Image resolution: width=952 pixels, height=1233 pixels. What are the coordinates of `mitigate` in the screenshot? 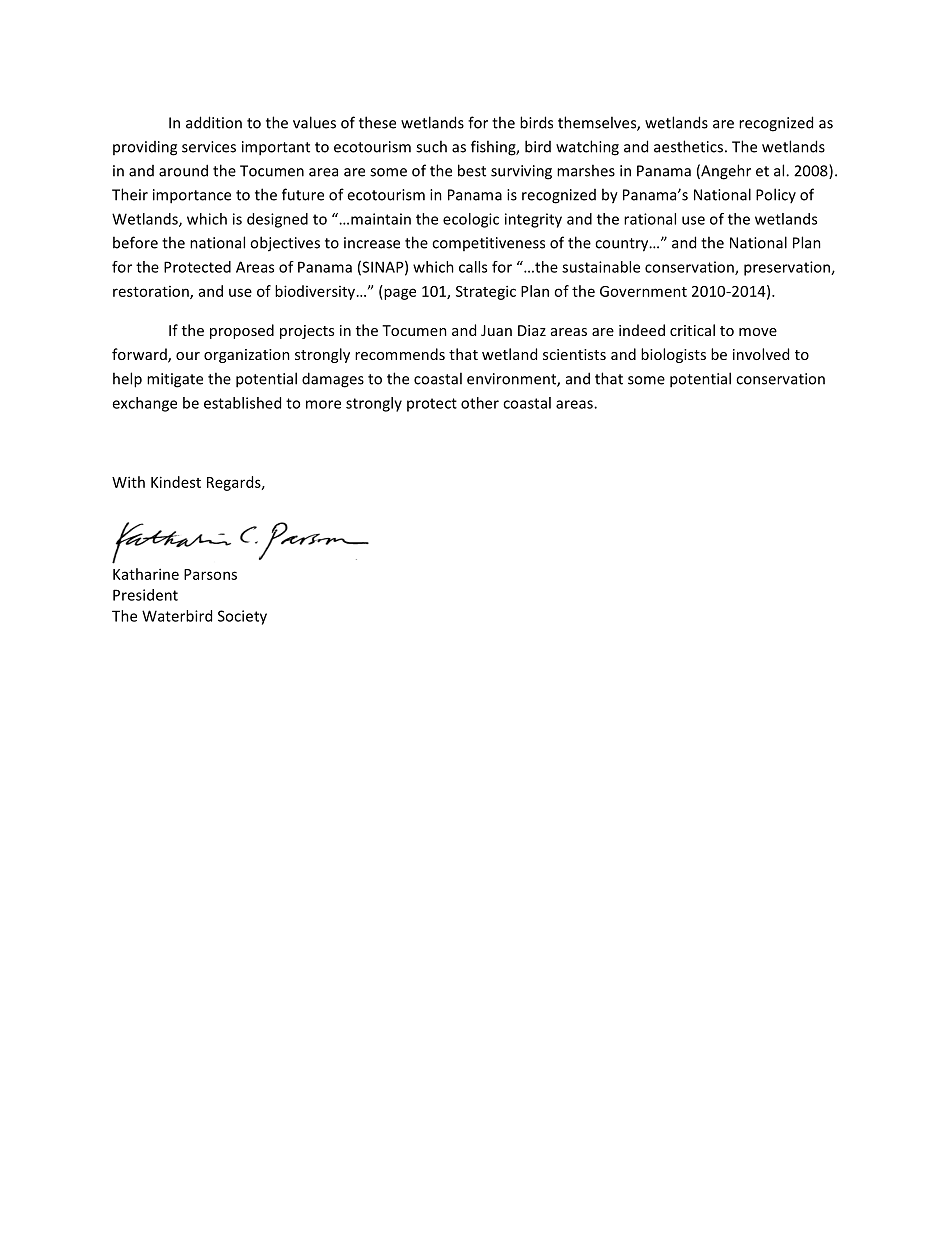 It's located at (175, 380).
